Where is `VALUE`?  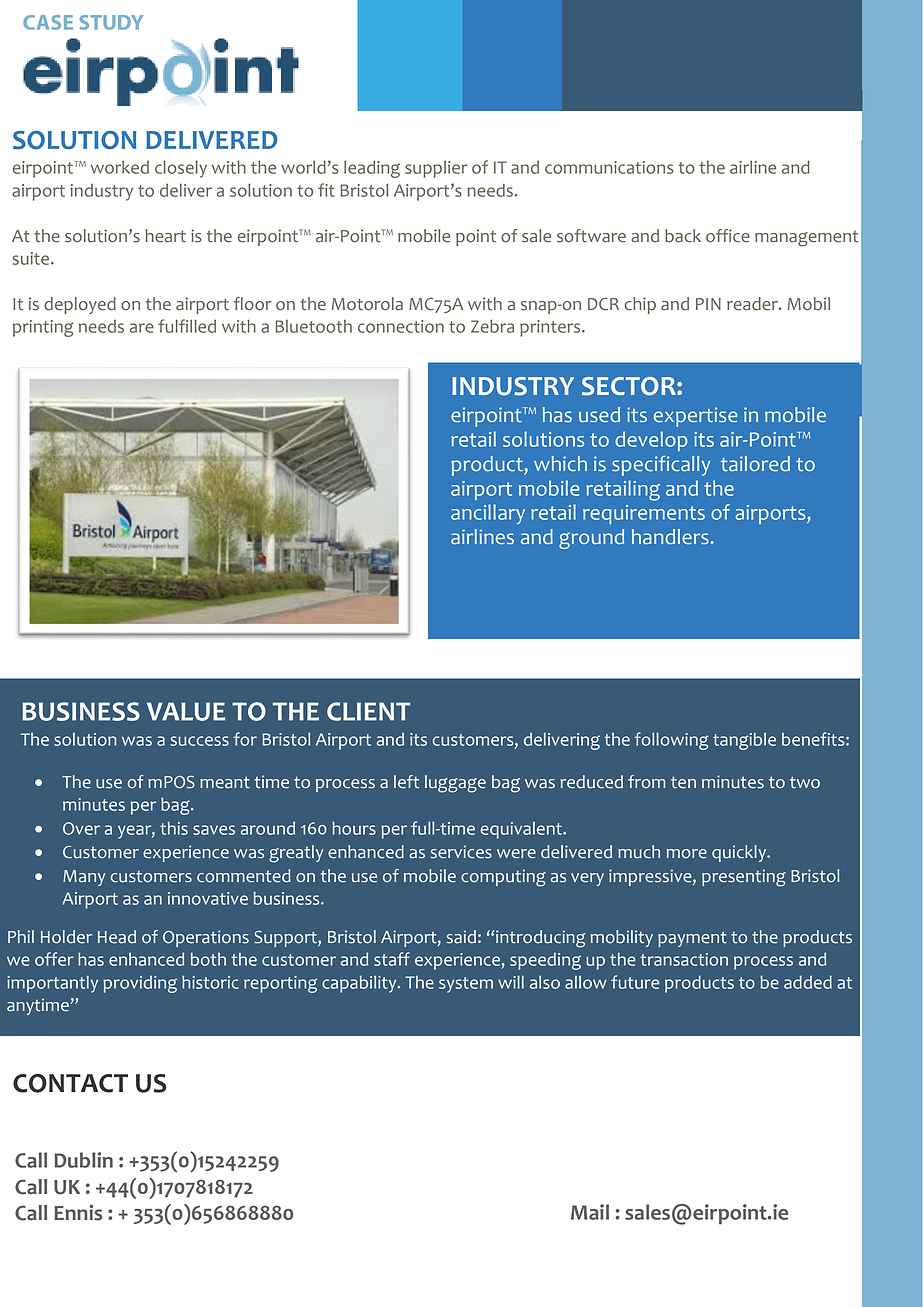
VALUE is located at coordinates (186, 711).
